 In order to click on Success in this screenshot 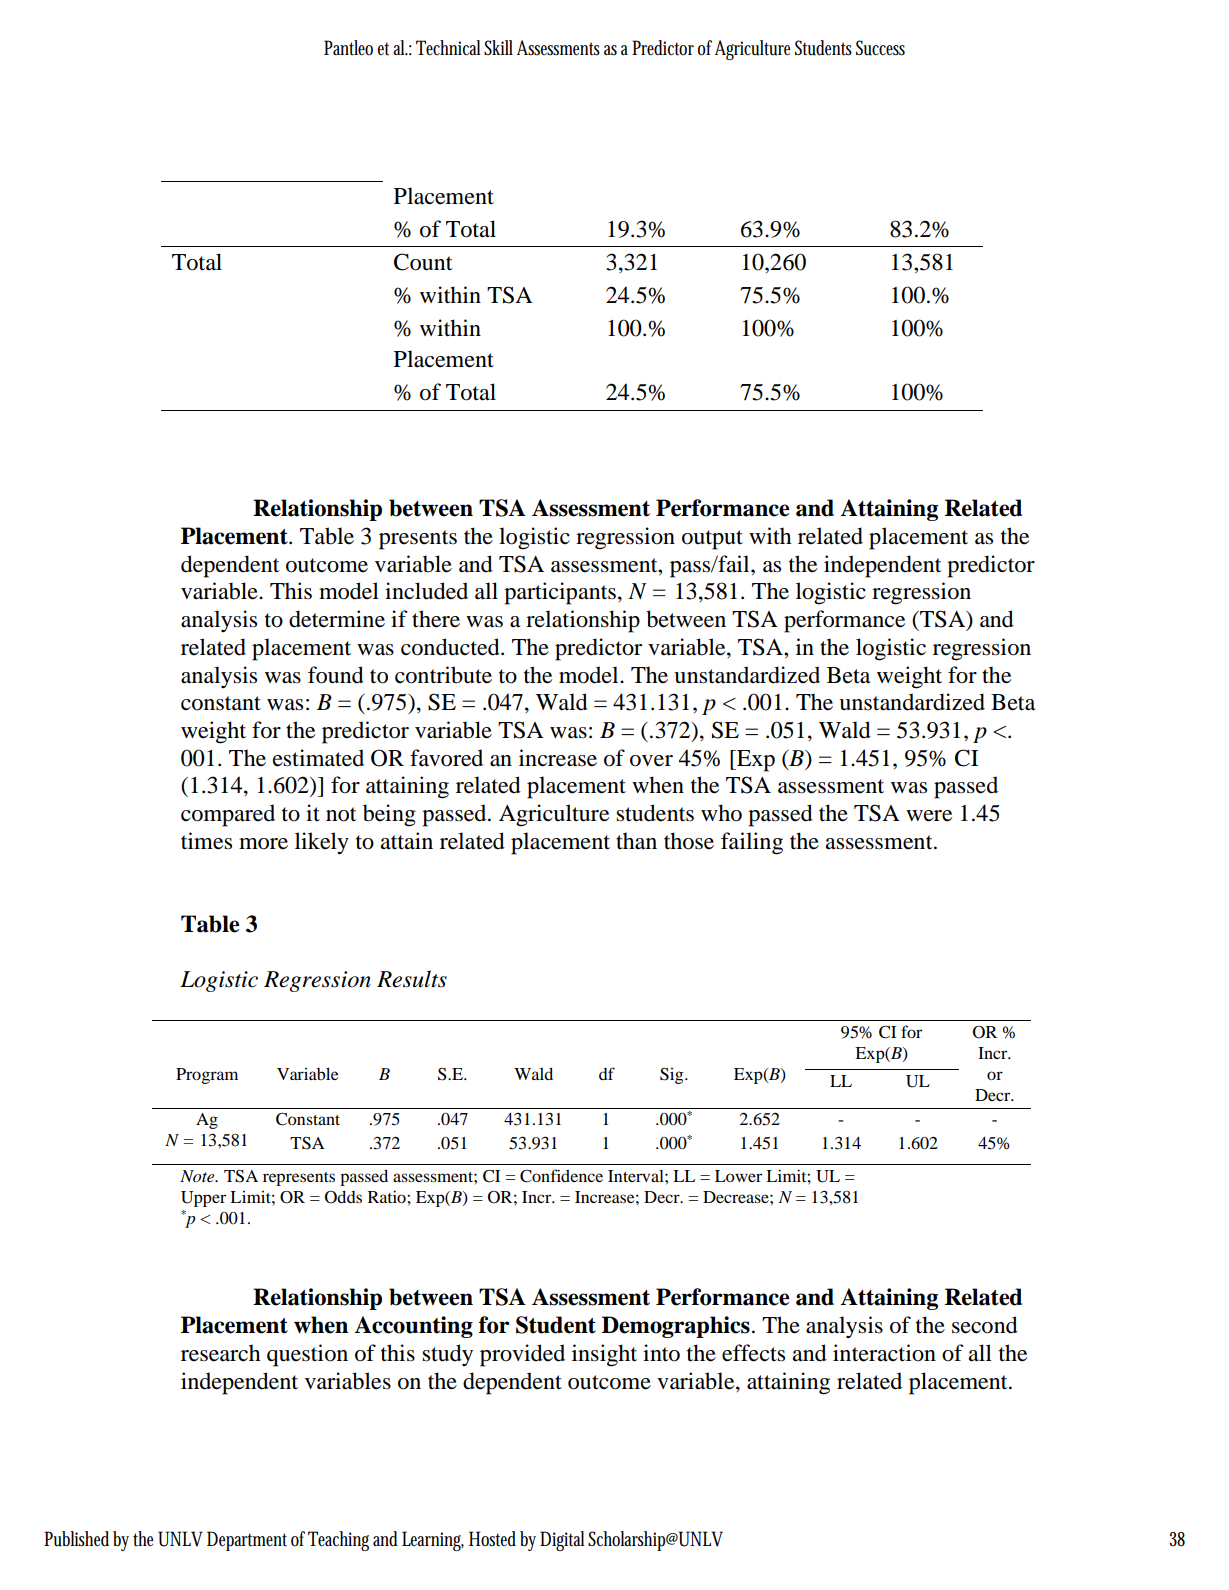, I will do `click(880, 48)`.
